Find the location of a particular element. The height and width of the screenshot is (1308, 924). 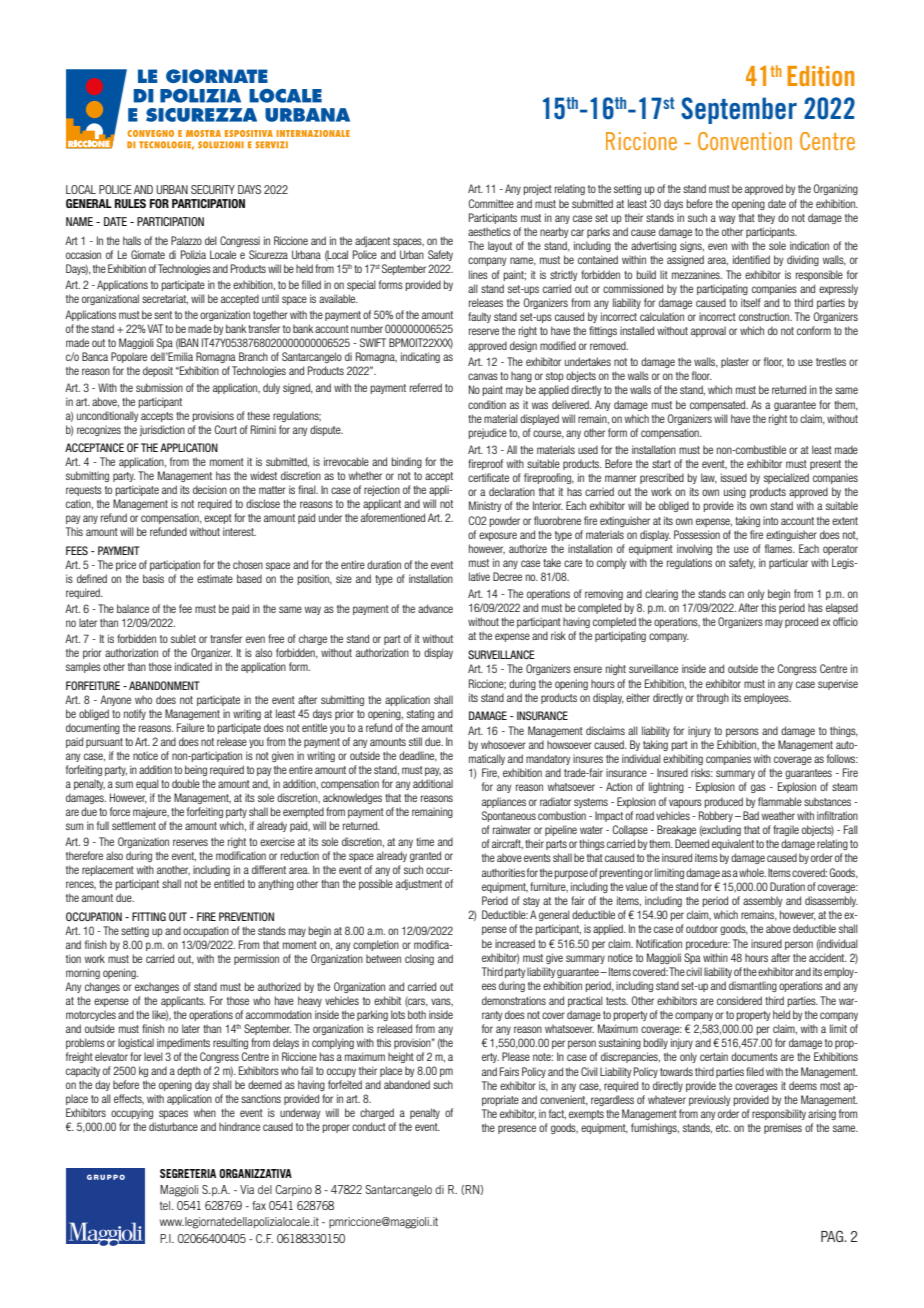

aesthetics is located at coordinates (489, 231).
